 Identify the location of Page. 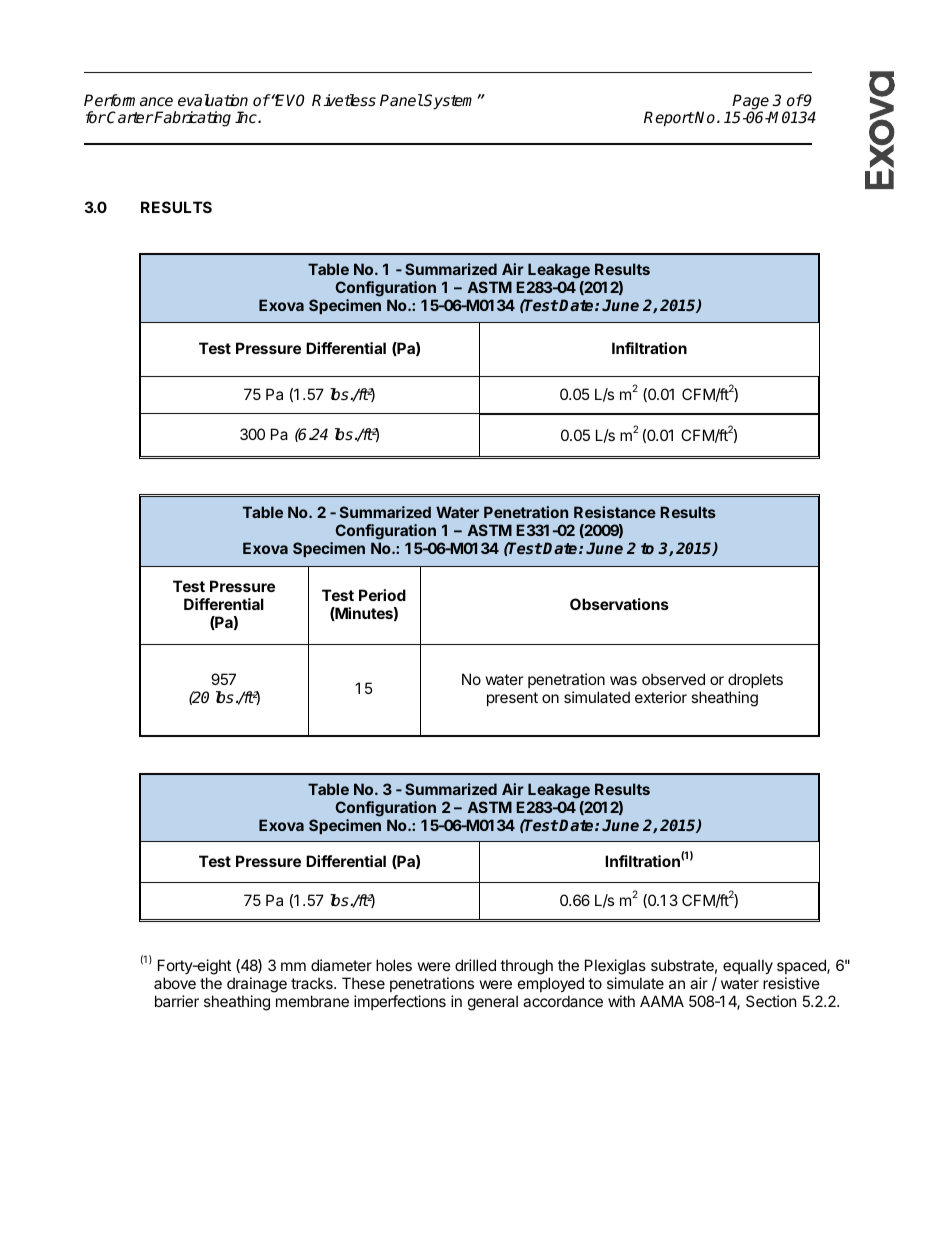
(752, 103).
